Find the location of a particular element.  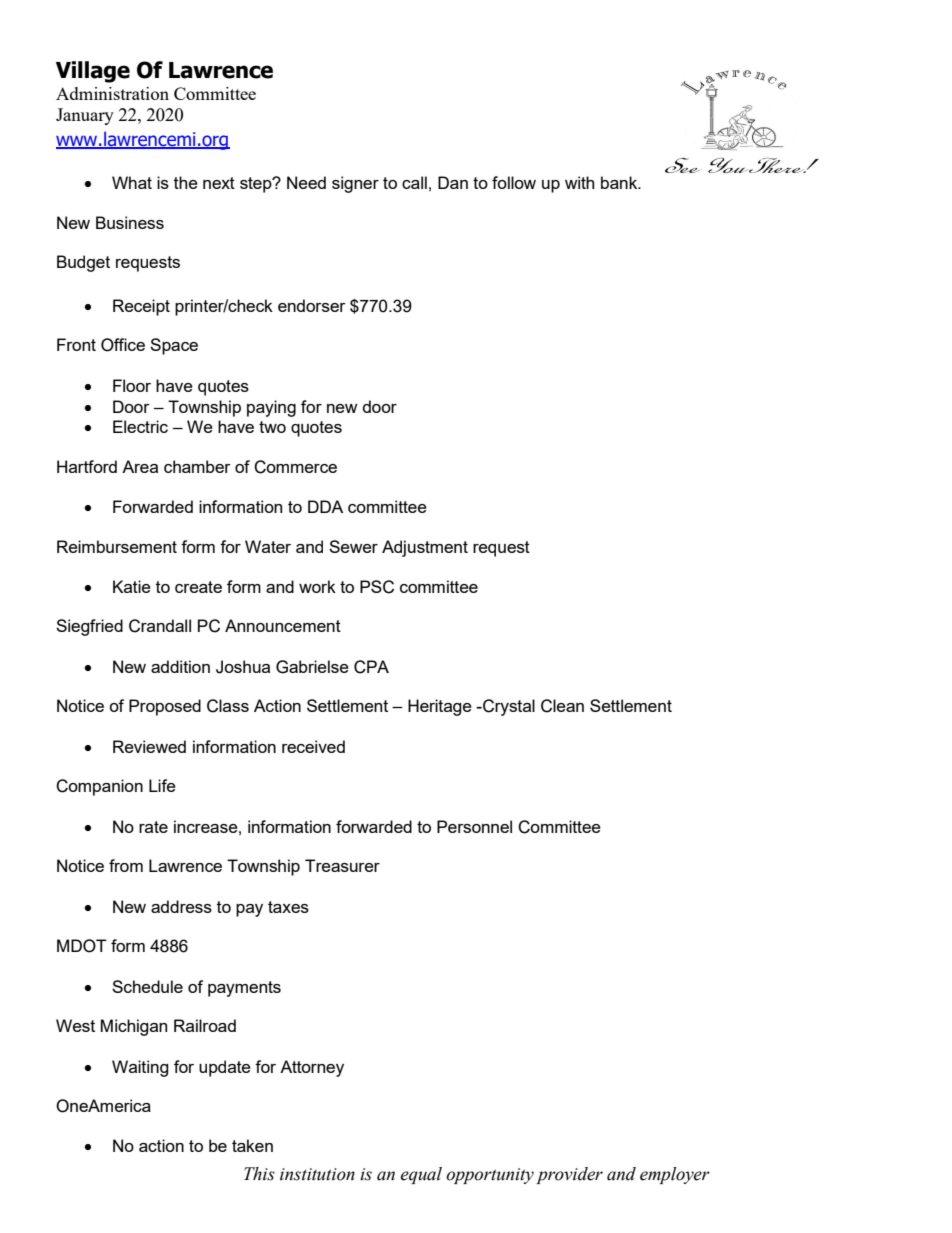

PSC is located at coordinates (377, 587).
